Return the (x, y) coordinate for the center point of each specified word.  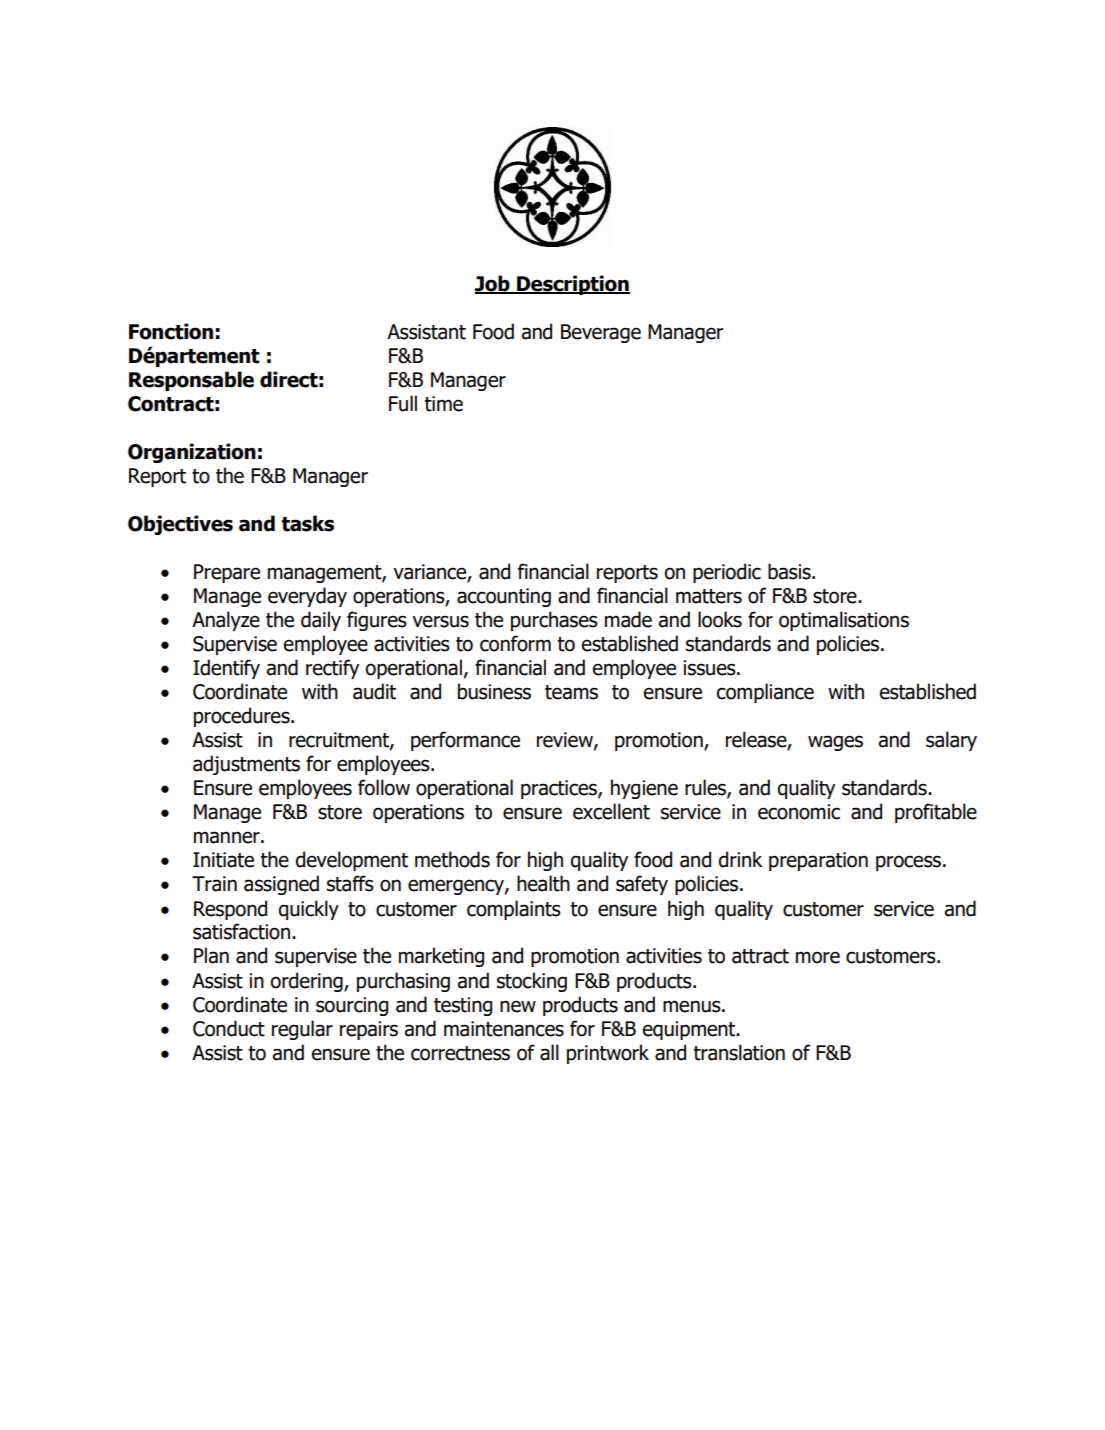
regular (302, 1030)
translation (739, 1052)
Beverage (601, 333)
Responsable (191, 381)
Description (572, 285)
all (549, 1052)
